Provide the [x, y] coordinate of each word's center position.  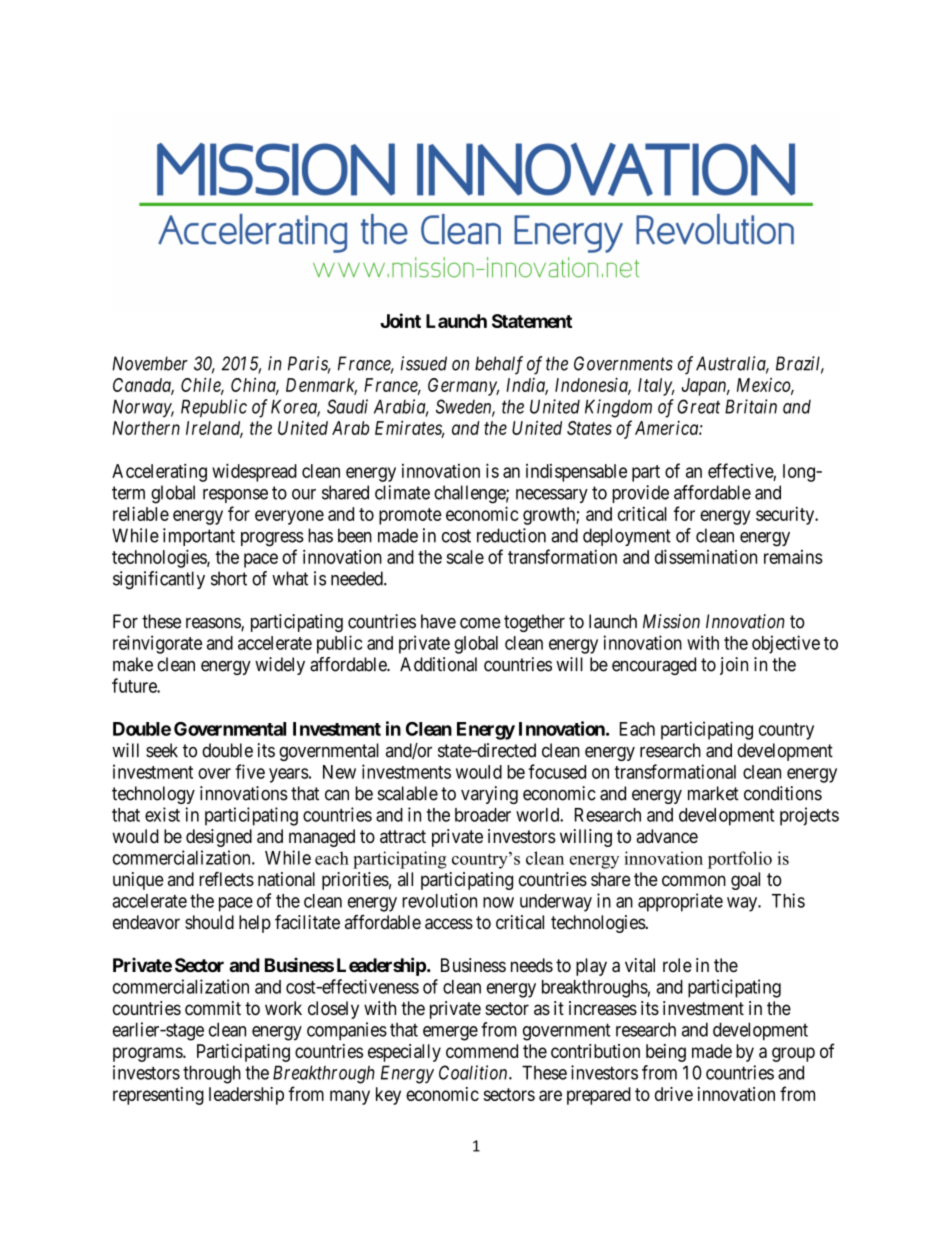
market [713, 793]
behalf [499, 365]
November [150, 363]
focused [557, 771]
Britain [751, 406]
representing [158, 1096]
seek [162, 750]
